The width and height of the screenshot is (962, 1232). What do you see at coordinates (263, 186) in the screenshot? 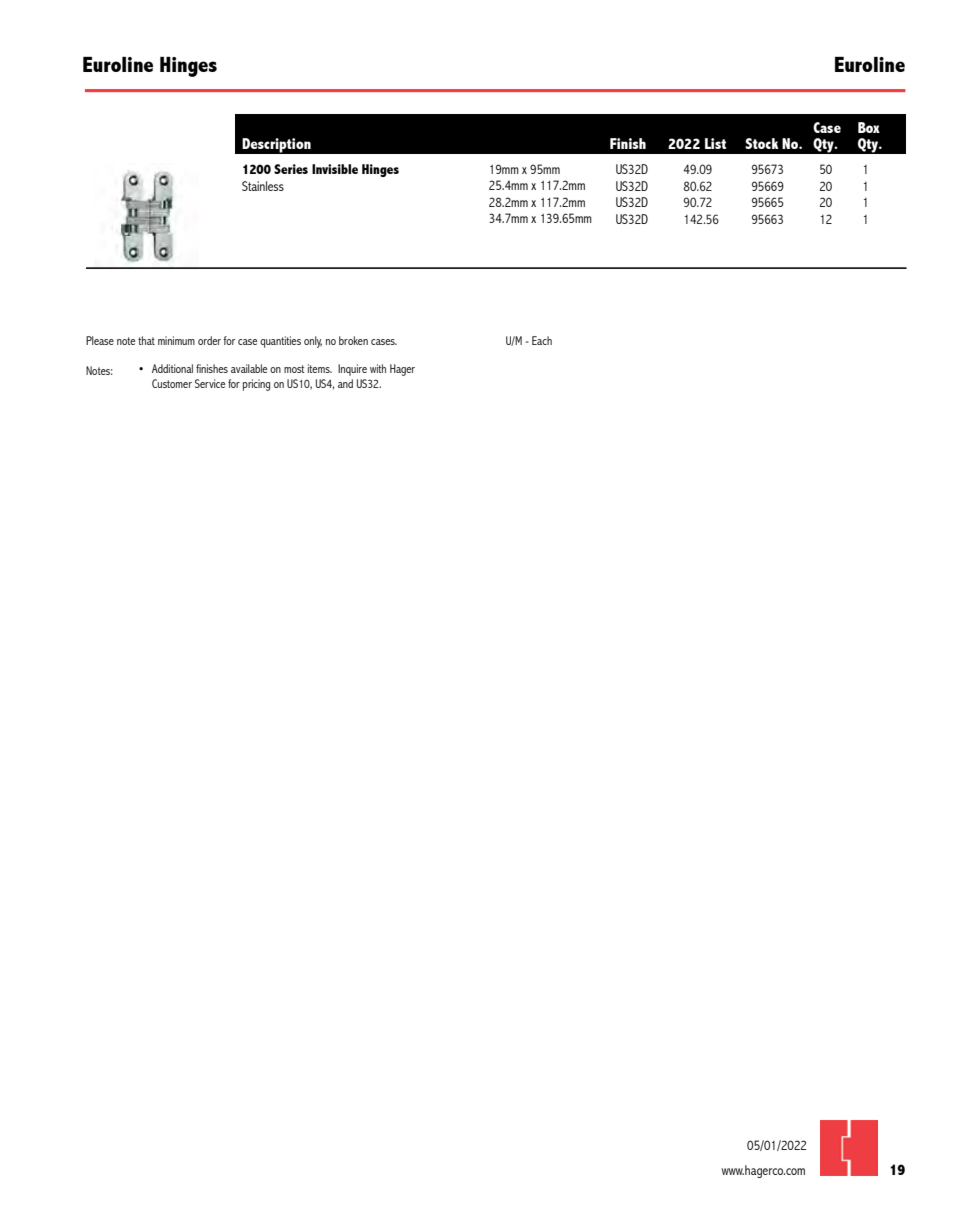
I see `Stainless` at bounding box center [263, 186].
